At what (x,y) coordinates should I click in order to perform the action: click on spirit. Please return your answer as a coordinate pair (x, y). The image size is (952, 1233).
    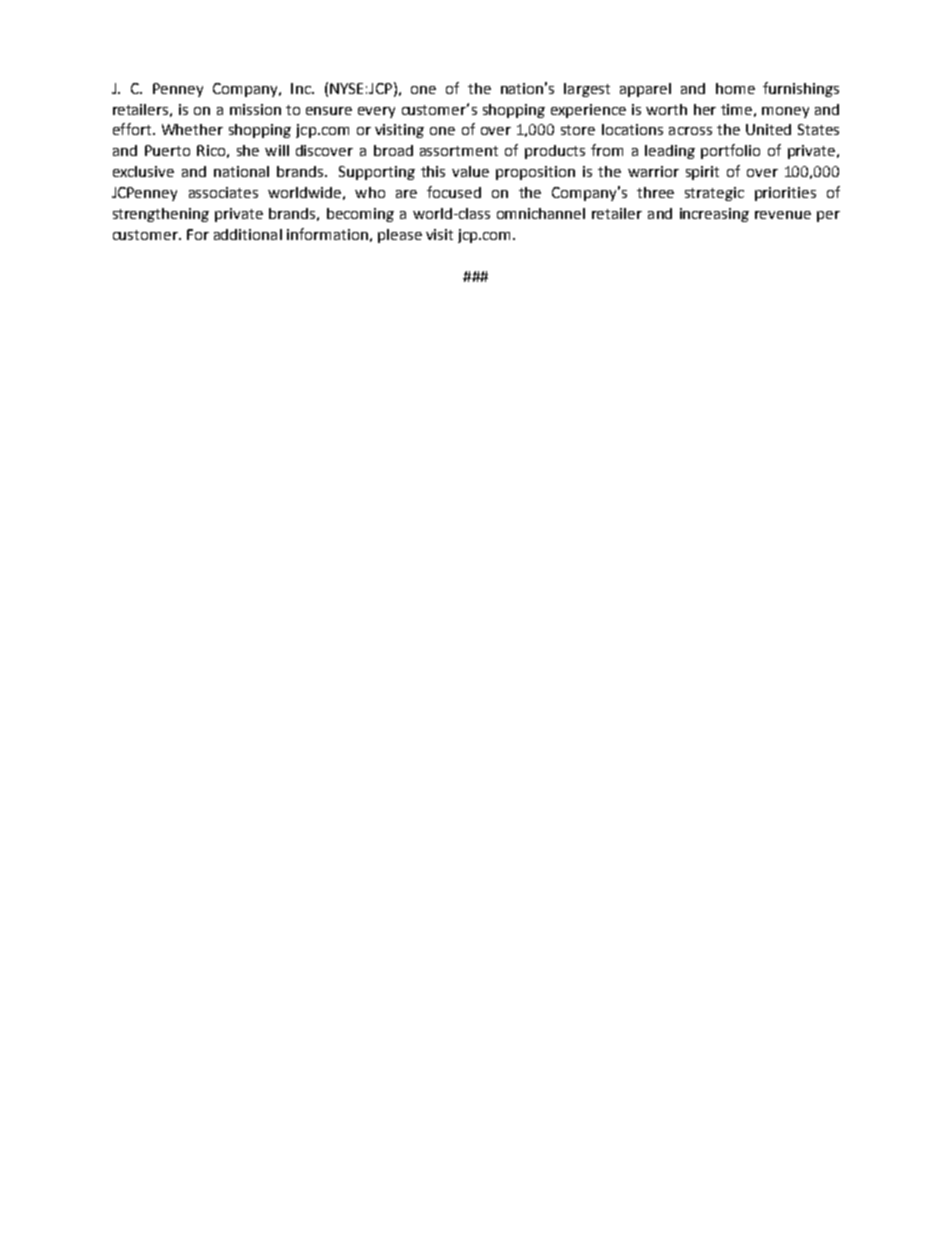
    Looking at the image, I should click on (702, 173).
